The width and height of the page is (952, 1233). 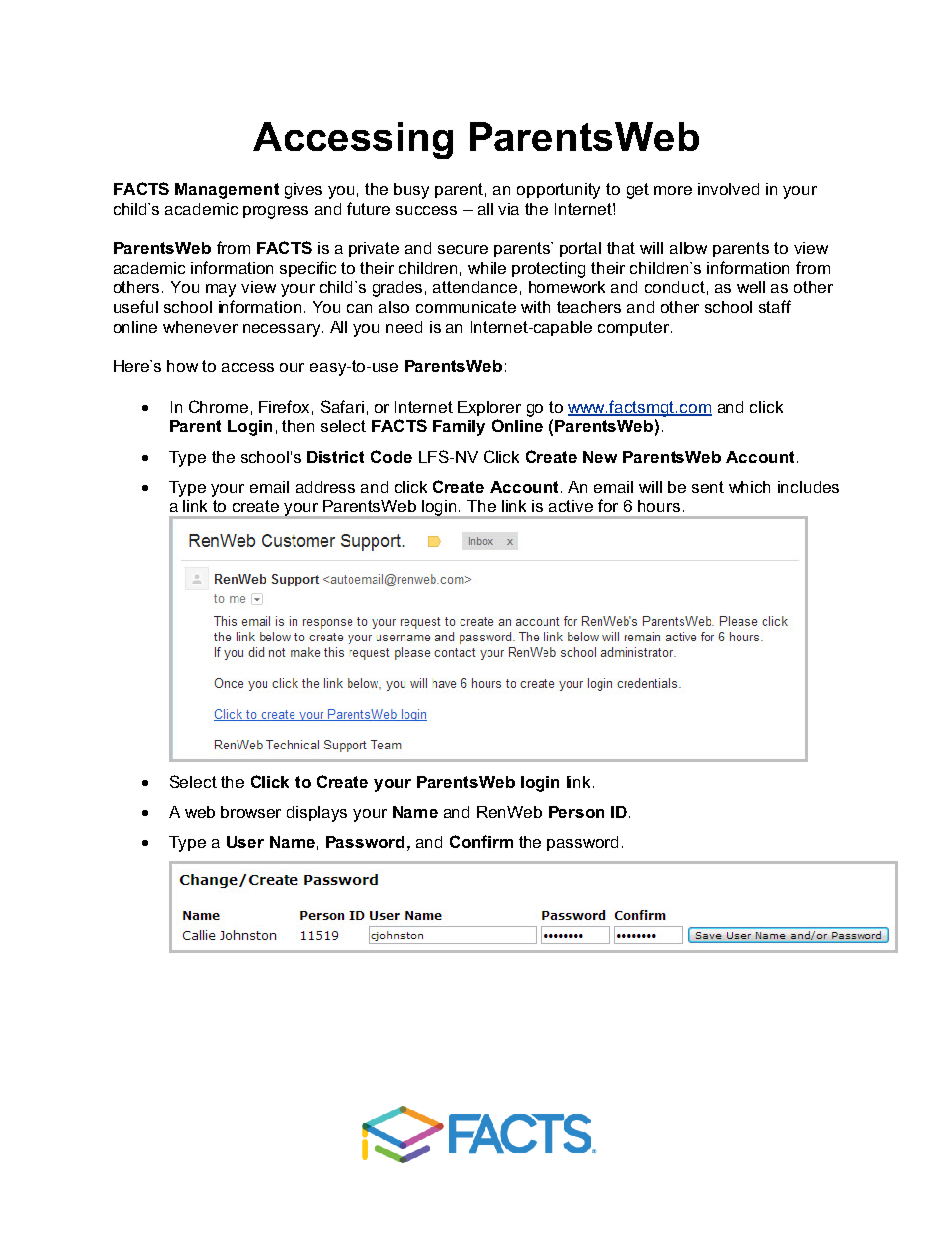 What do you see at coordinates (251, 812) in the page?
I see `browser` at bounding box center [251, 812].
